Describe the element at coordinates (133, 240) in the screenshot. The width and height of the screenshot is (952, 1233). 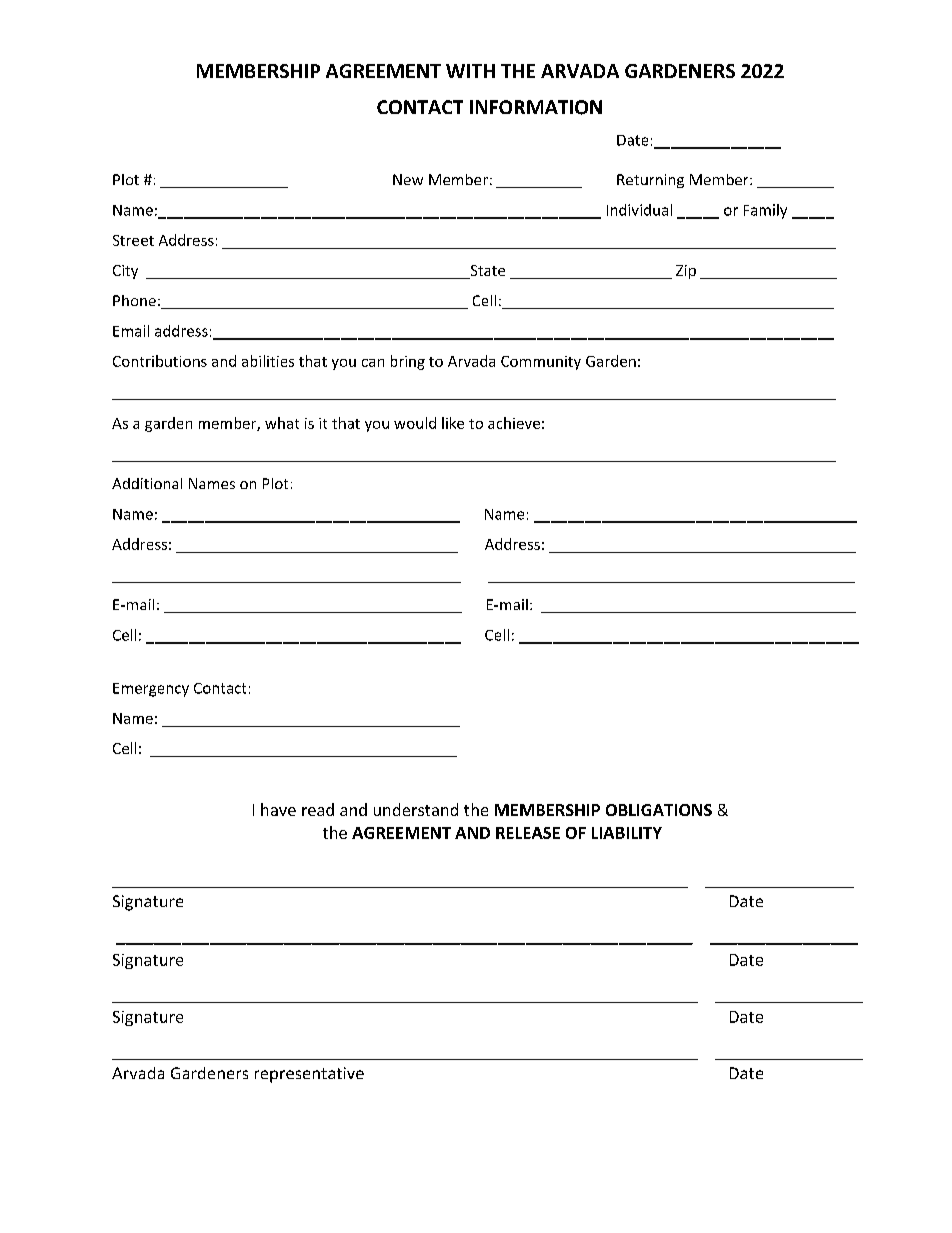
I see `Street` at that location.
